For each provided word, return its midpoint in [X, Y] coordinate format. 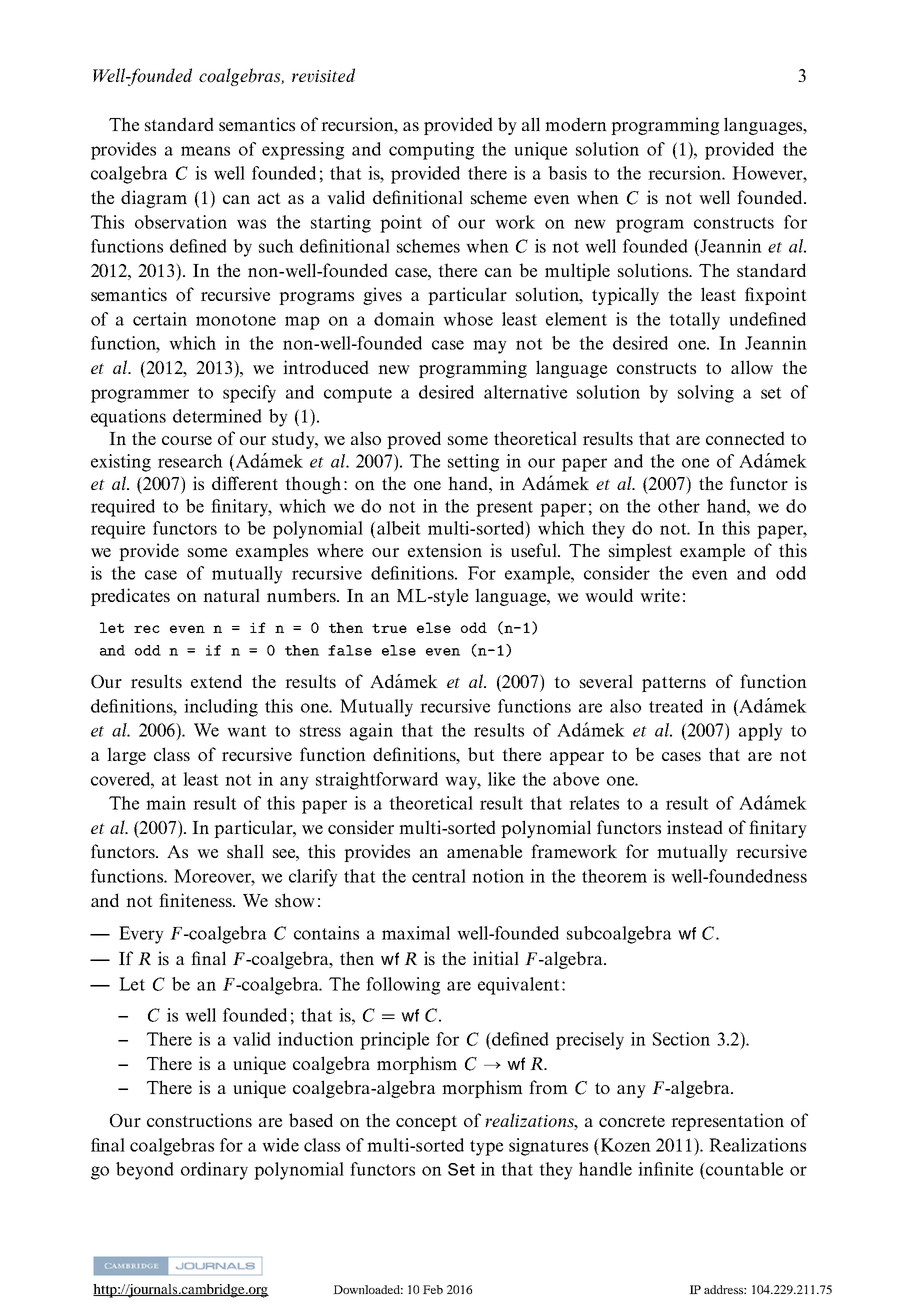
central [439, 876]
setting [473, 463]
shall [245, 851]
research [190, 461]
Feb [433, 1289]
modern [576, 124]
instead [695, 827]
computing [431, 151]
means [205, 151]
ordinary [214, 1171]
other [679, 506]
